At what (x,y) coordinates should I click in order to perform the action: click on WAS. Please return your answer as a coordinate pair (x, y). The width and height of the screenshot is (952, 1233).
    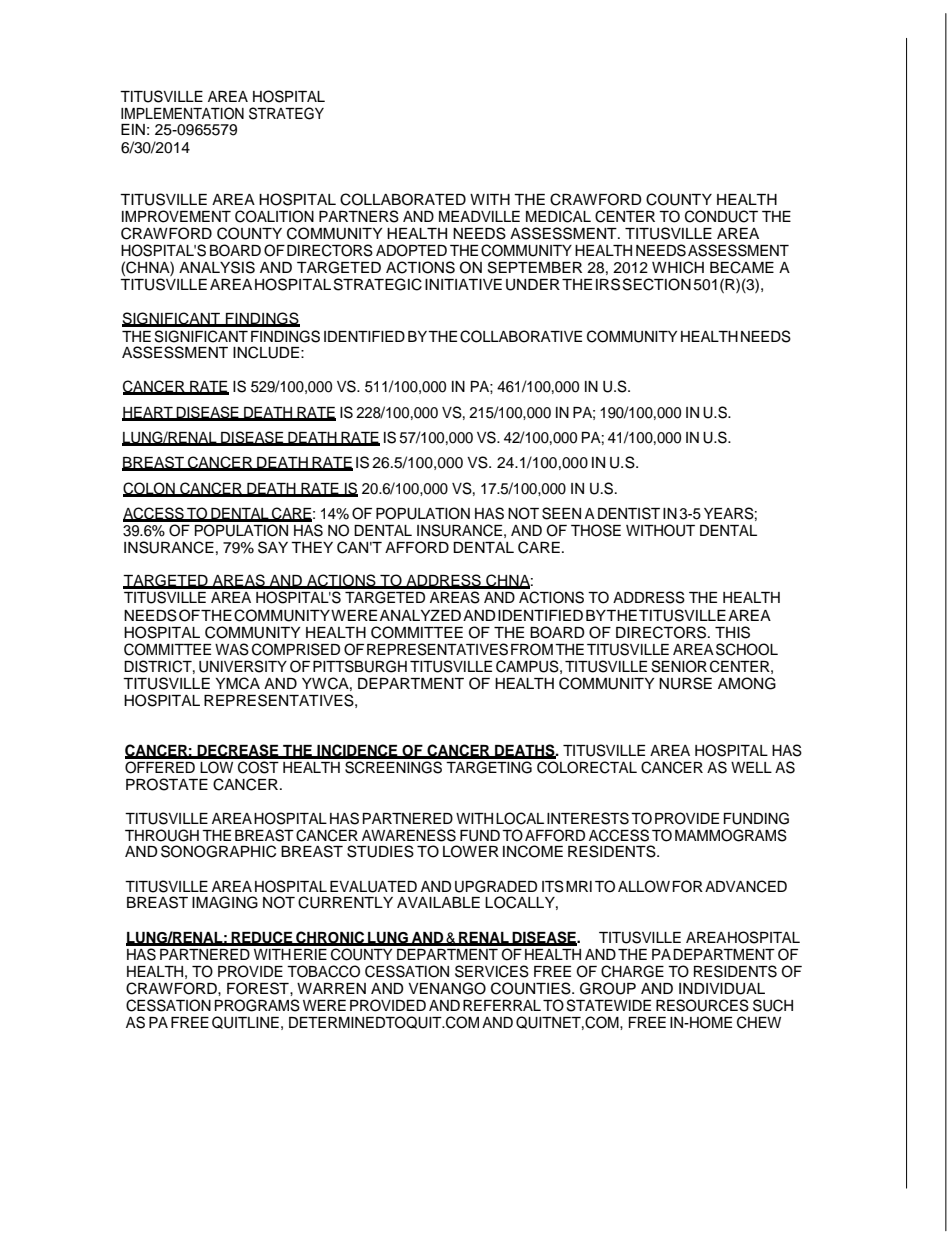
    Looking at the image, I should click on (232, 649).
